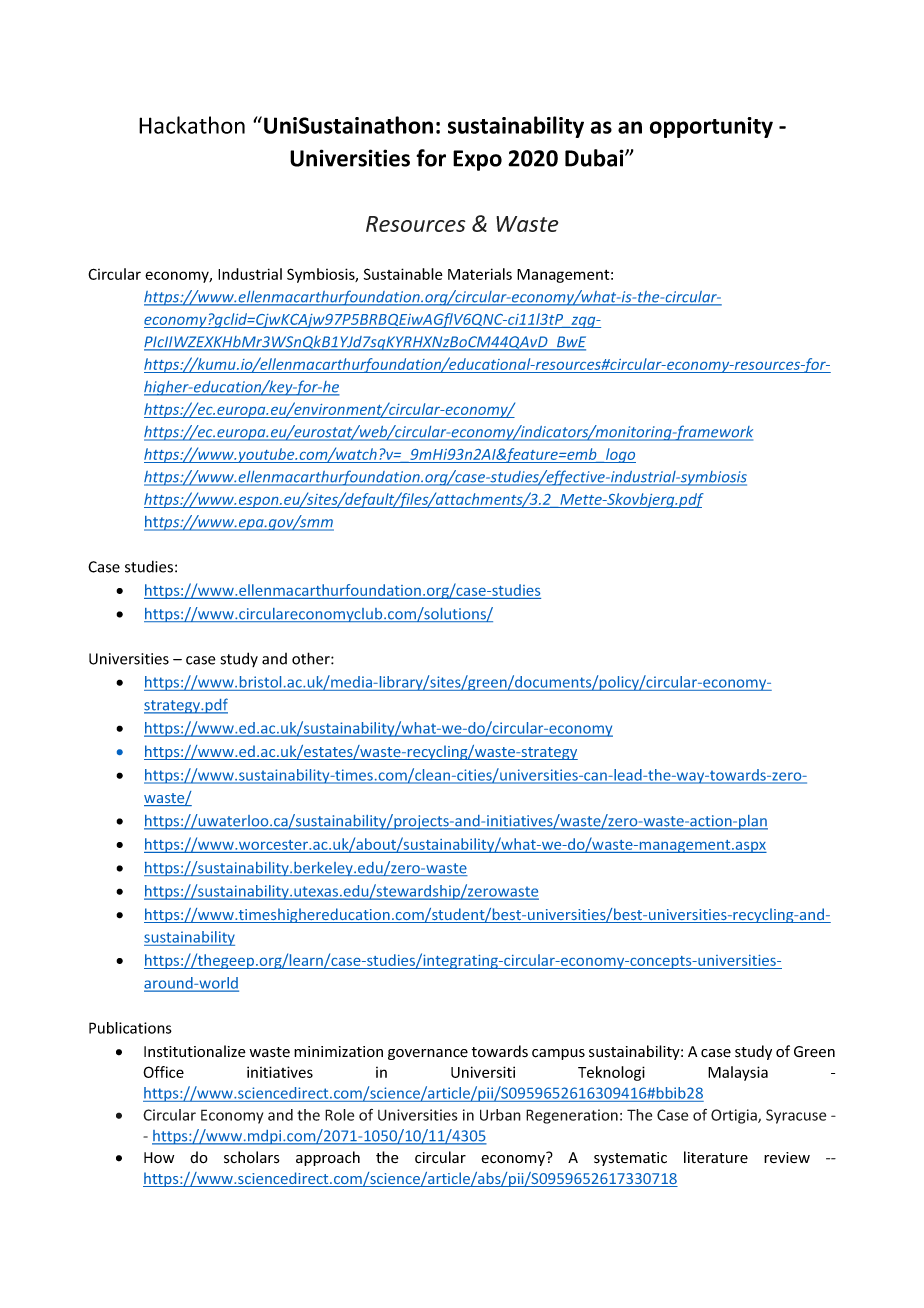 The image size is (924, 1308). Describe the element at coordinates (738, 1073) in the document. I see `Malaysia` at that location.
